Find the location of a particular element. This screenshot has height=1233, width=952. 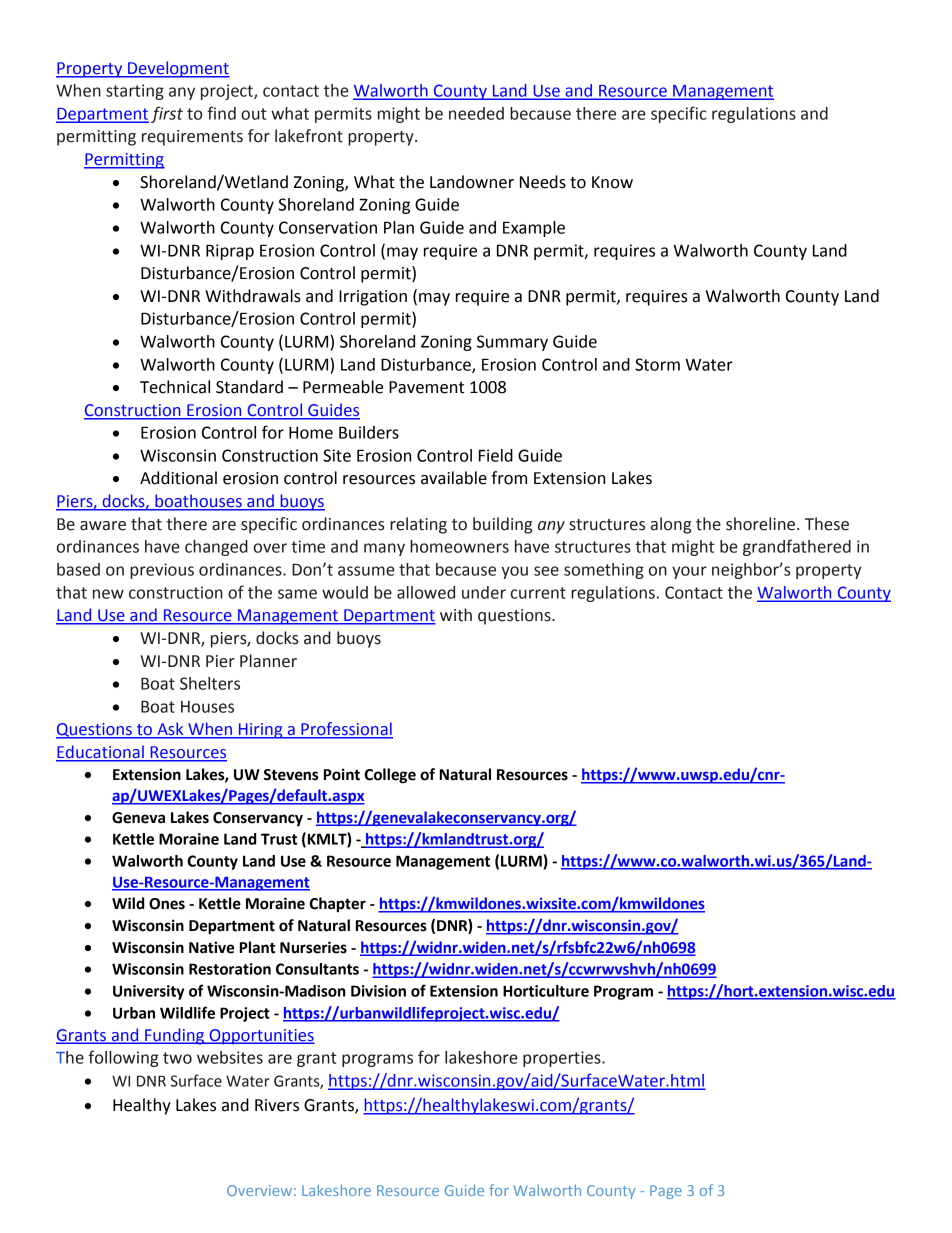

available is located at coordinates (454, 478).
